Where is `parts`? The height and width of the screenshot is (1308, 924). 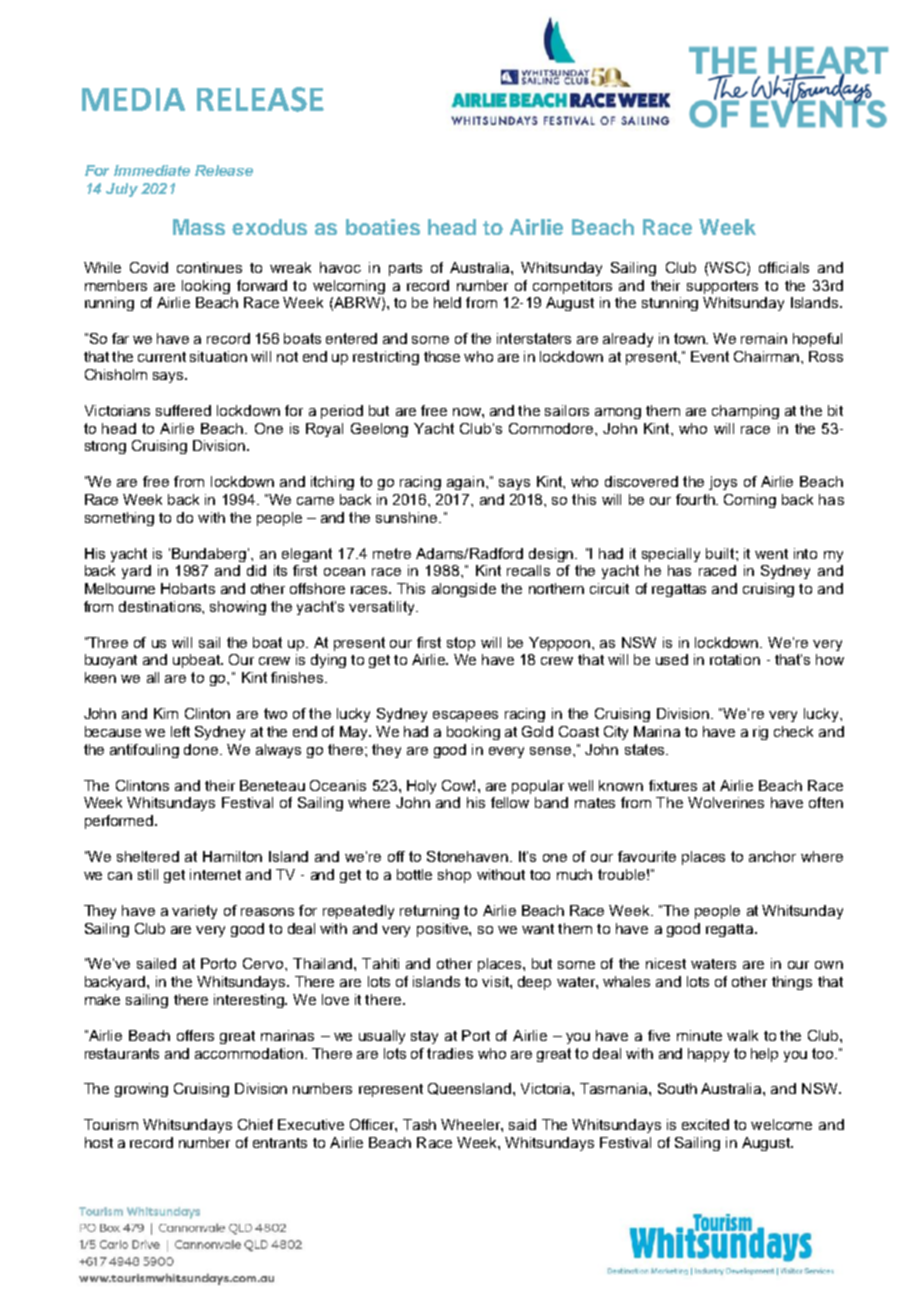
parts is located at coordinates (405, 269).
